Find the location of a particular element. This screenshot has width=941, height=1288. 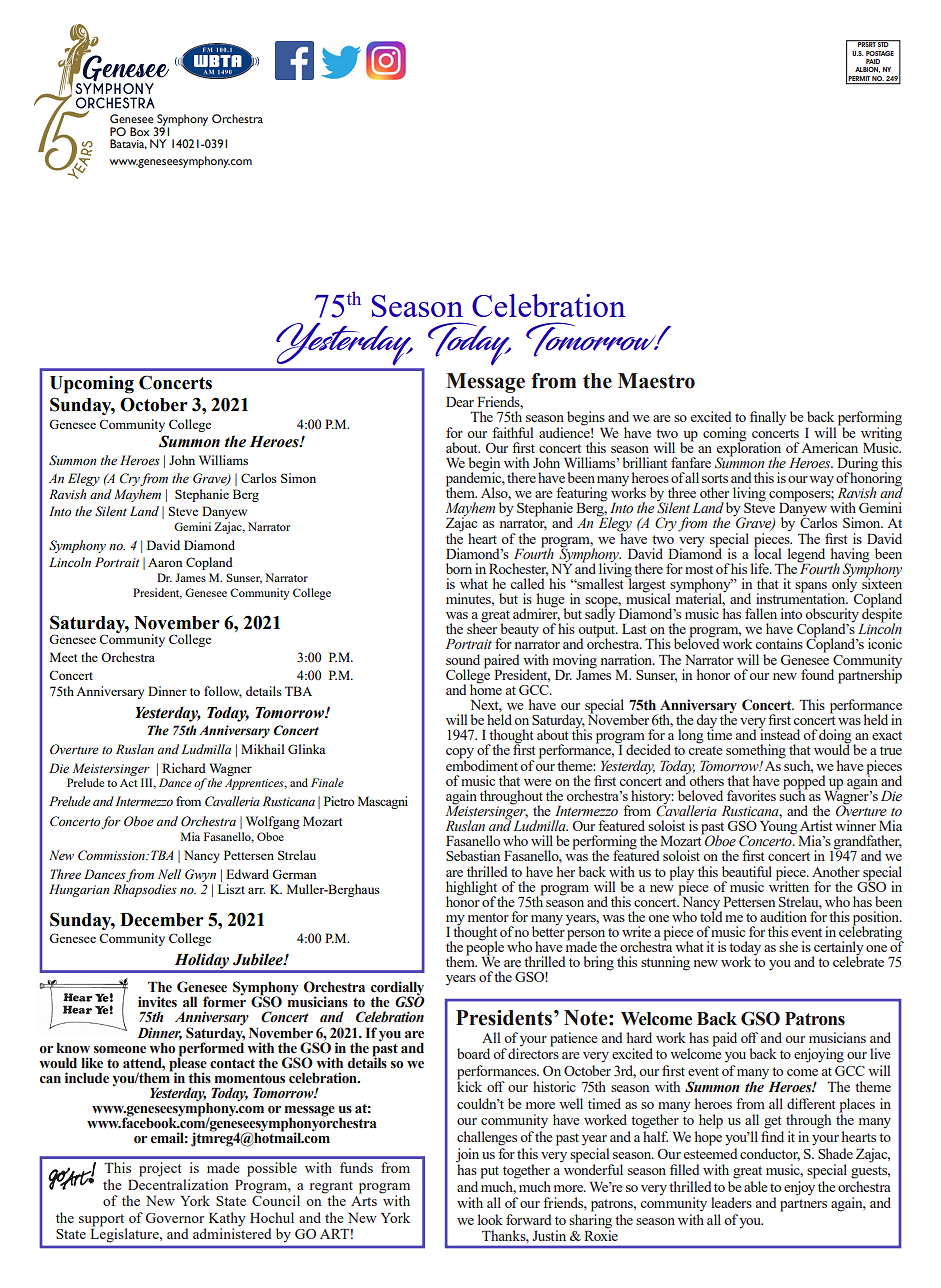

follow is located at coordinates (223, 692).
